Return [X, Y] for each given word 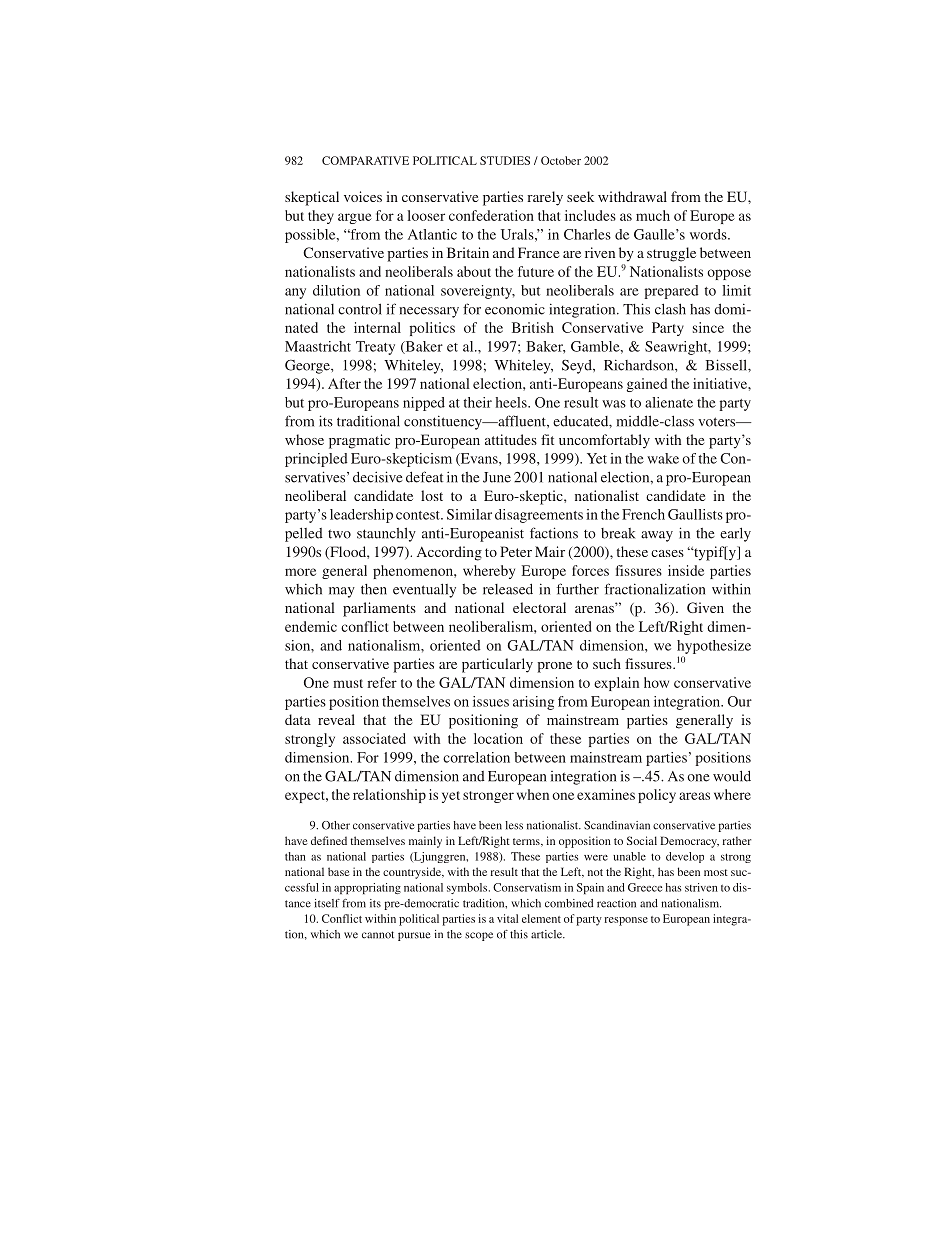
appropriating [367, 888]
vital [507, 918]
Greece [645, 887]
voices [363, 196]
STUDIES [505, 160]
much [653, 215]
